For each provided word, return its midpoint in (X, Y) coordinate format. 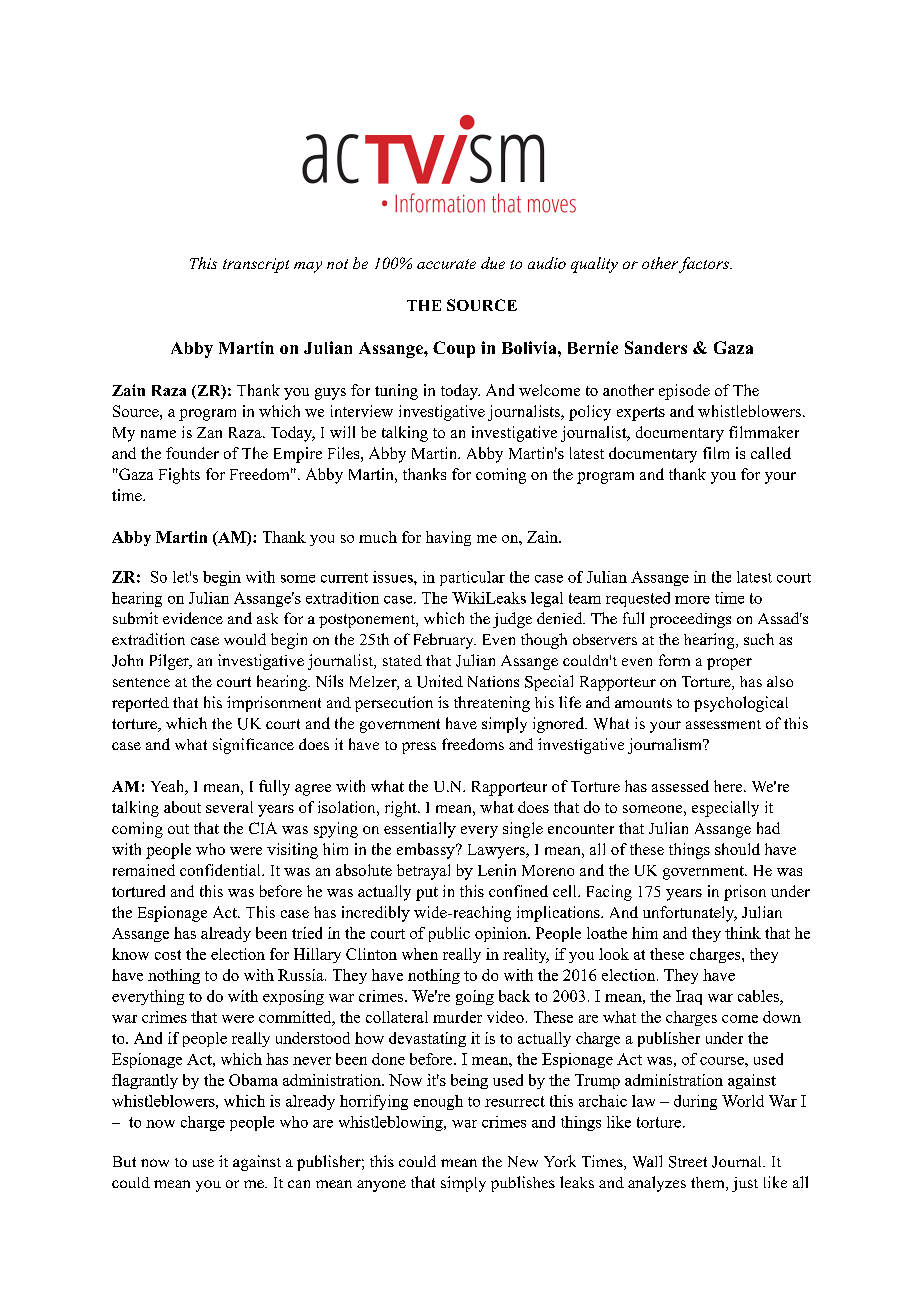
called (771, 453)
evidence (193, 618)
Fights (179, 476)
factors (705, 265)
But (124, 1161)
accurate (446, 264)
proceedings (690, 620)
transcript (256, 265)
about (182, 807)
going (475, 997)
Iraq (689, 997)
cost (168, 955)
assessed (680, 786)
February (445, 641)
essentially (420, 830)
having (448, 538)
